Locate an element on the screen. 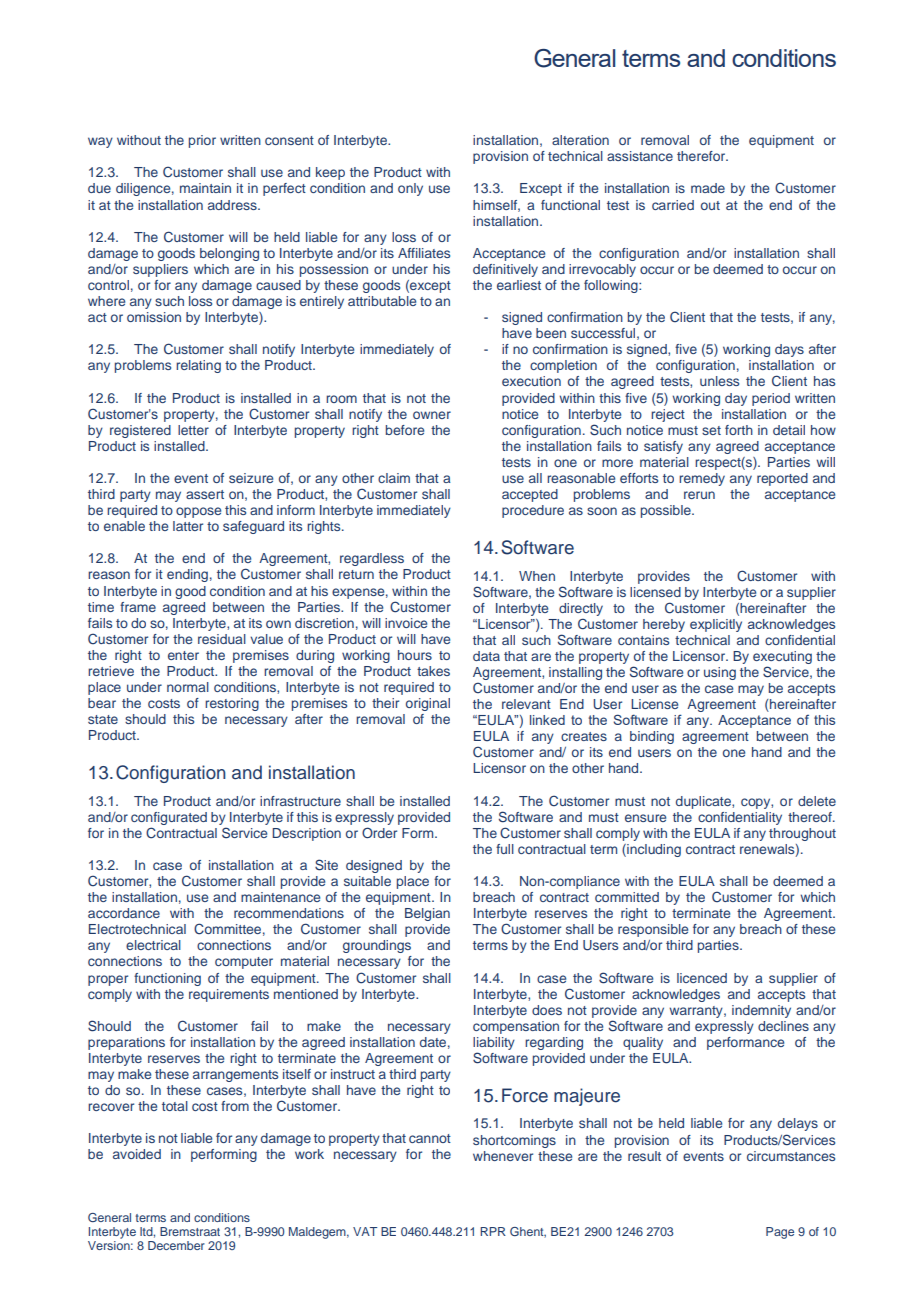 This screenshot has width=924, height=1308. made is located at coordinates (708, 188).
